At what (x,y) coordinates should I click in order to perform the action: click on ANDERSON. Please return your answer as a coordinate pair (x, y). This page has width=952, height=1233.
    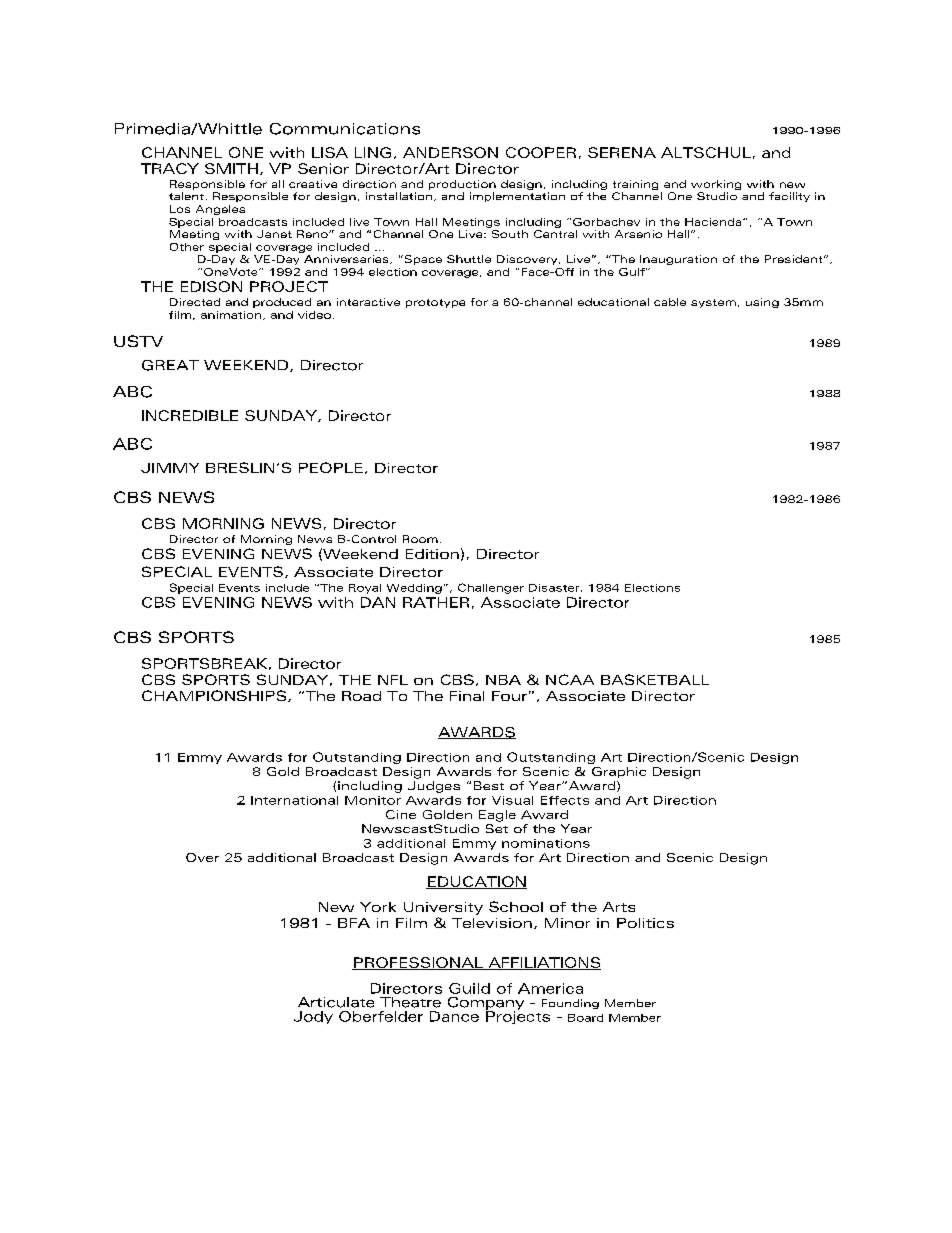
    Looking at the image, I should click on (450, 152).
